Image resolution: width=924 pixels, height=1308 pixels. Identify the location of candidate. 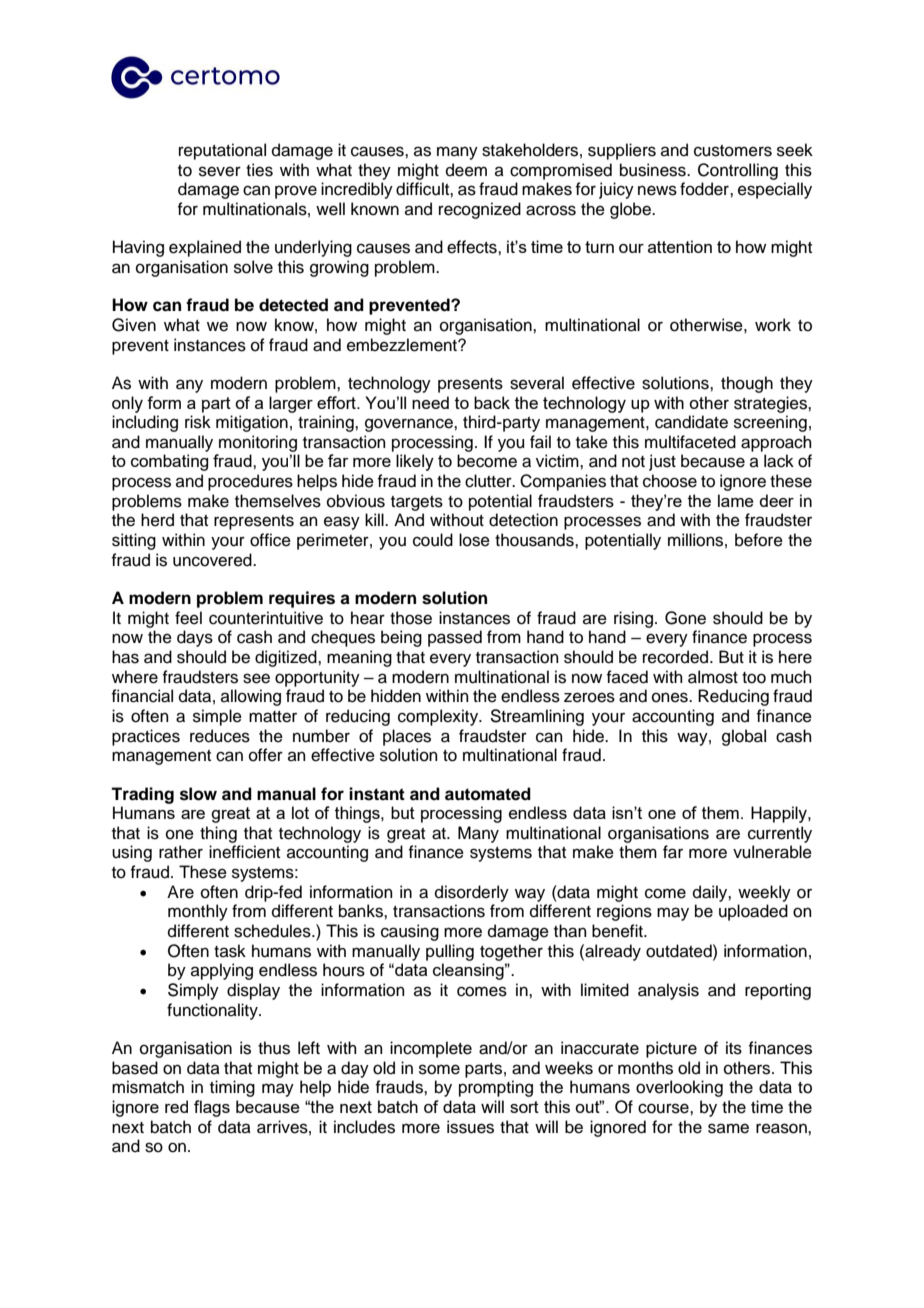
(691, 422).
